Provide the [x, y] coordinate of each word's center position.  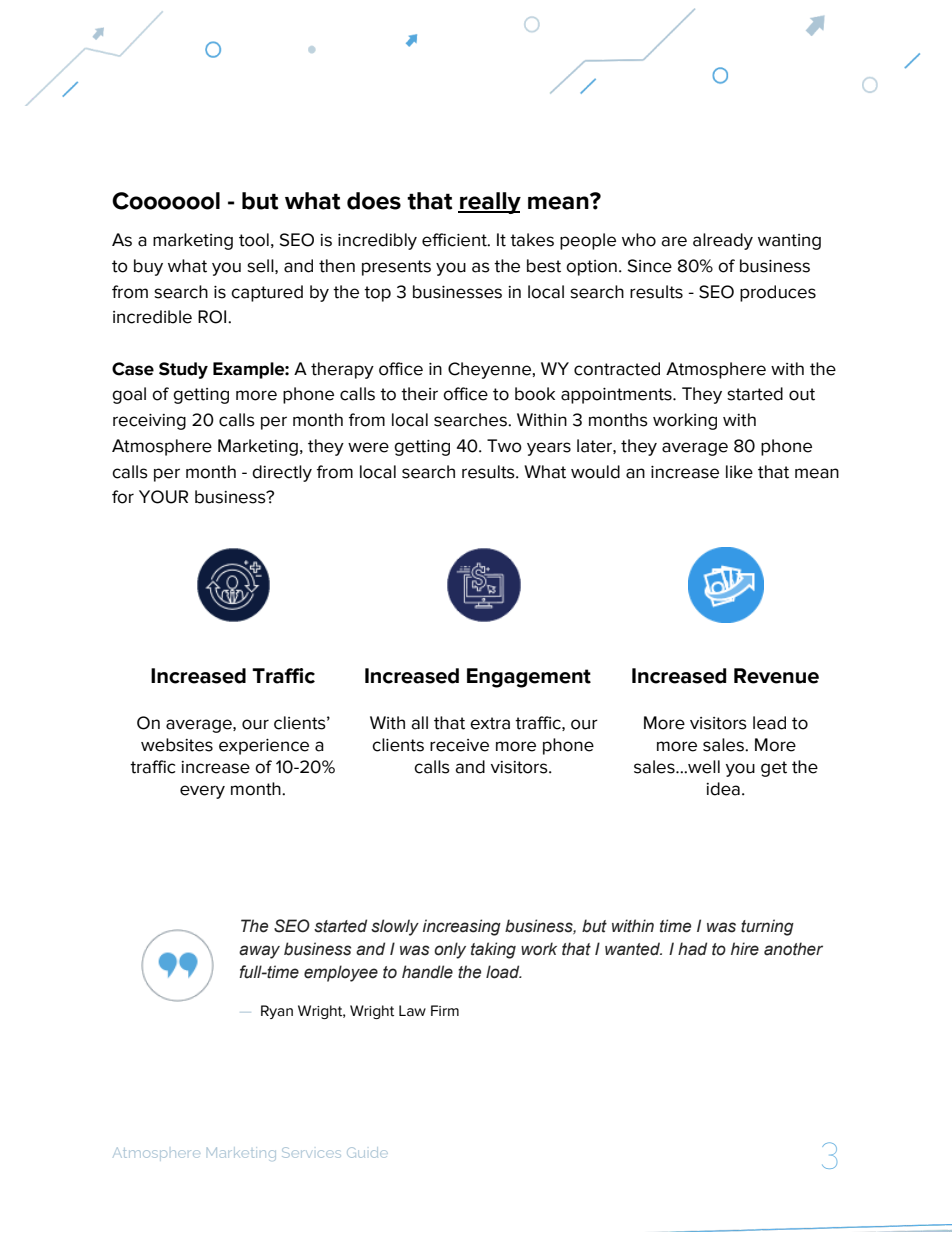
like [739, 472]
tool [254, 240]
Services [311, 1152]
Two [504, 446]
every [202, 792]
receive [459, 745]
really [489, 203]
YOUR [163, 497]
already [723, 241]
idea [723, 789]
